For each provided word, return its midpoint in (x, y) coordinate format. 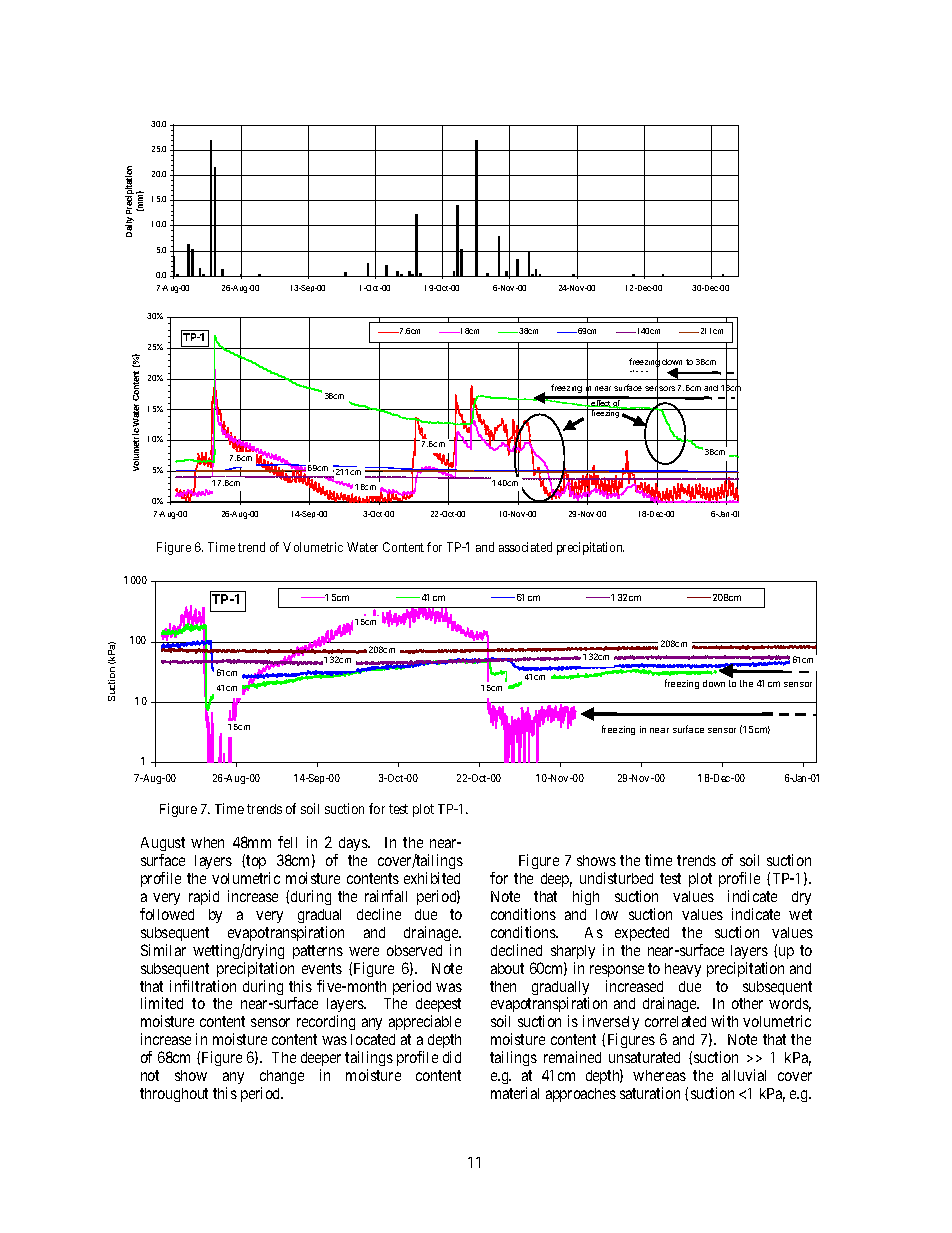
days (353, 846)
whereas (659, 1075)
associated (525, 547)
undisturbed (616, 878)
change (282, 1079)
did (452, 1057)
